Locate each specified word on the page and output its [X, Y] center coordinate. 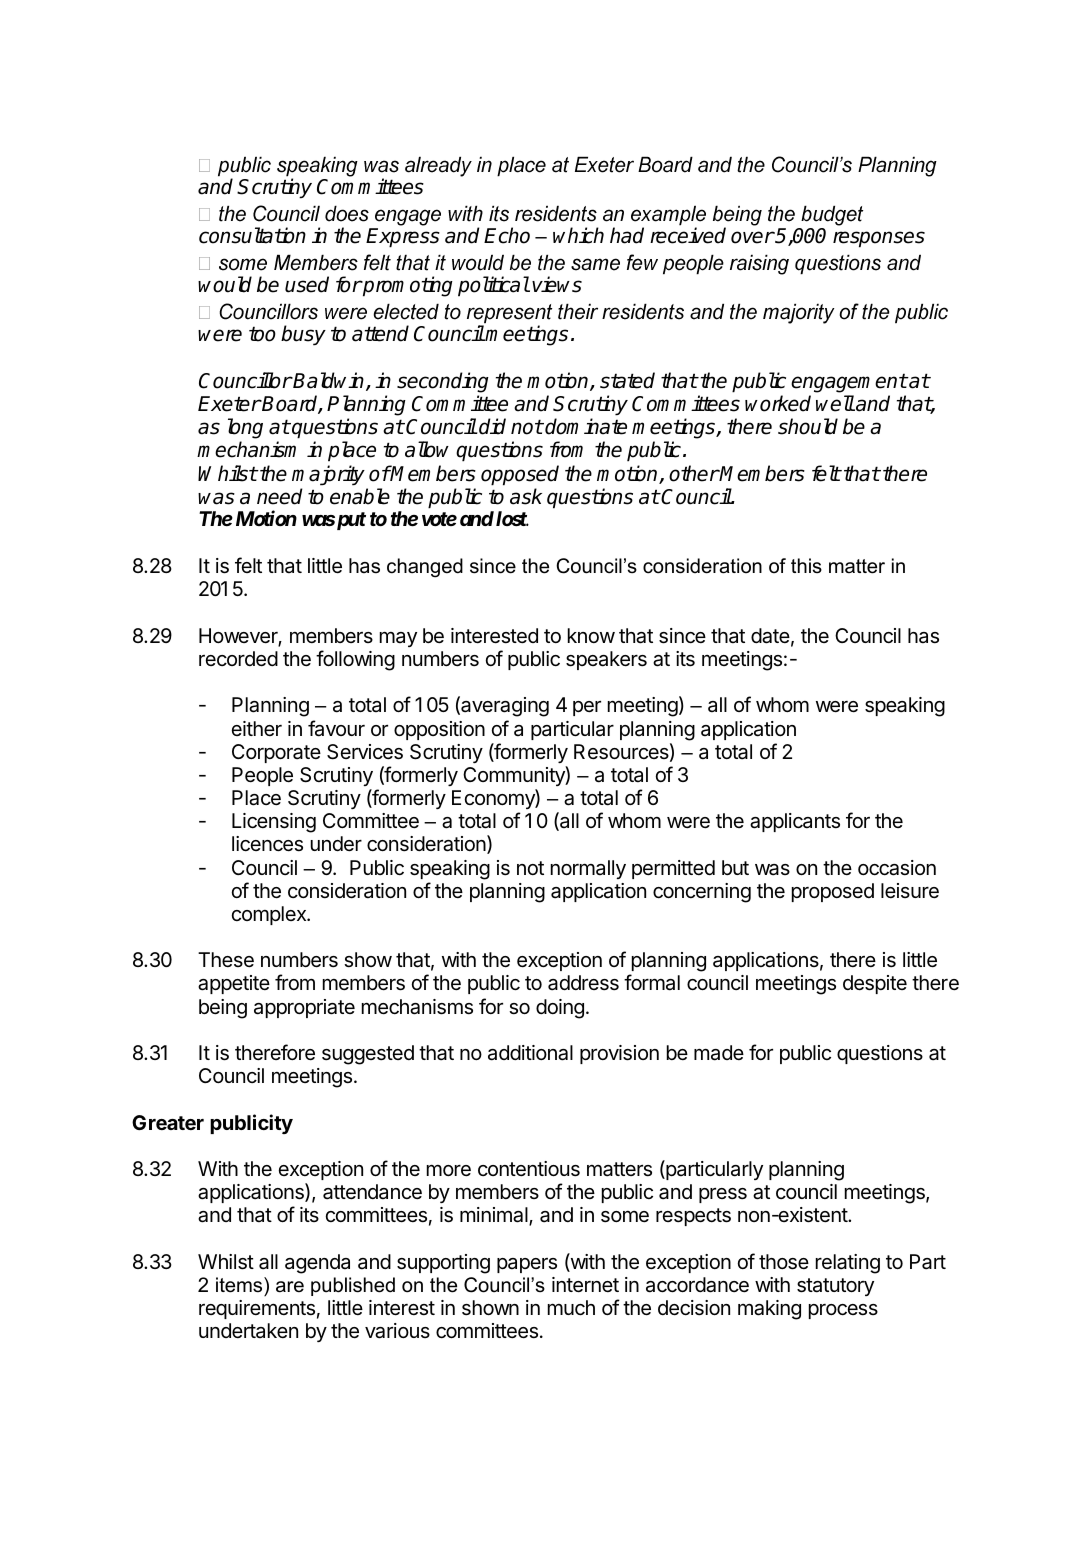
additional [530, 1053]
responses [879, 239]
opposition [439, 730]
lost [512, 518]
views [557, 284]
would [225, 284]
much [571, 1308]
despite [875, 984]
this [806, 566]
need [280, 496]
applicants [795, 822]
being [223, 1009]
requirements [257, 1309]
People [262, 776]
